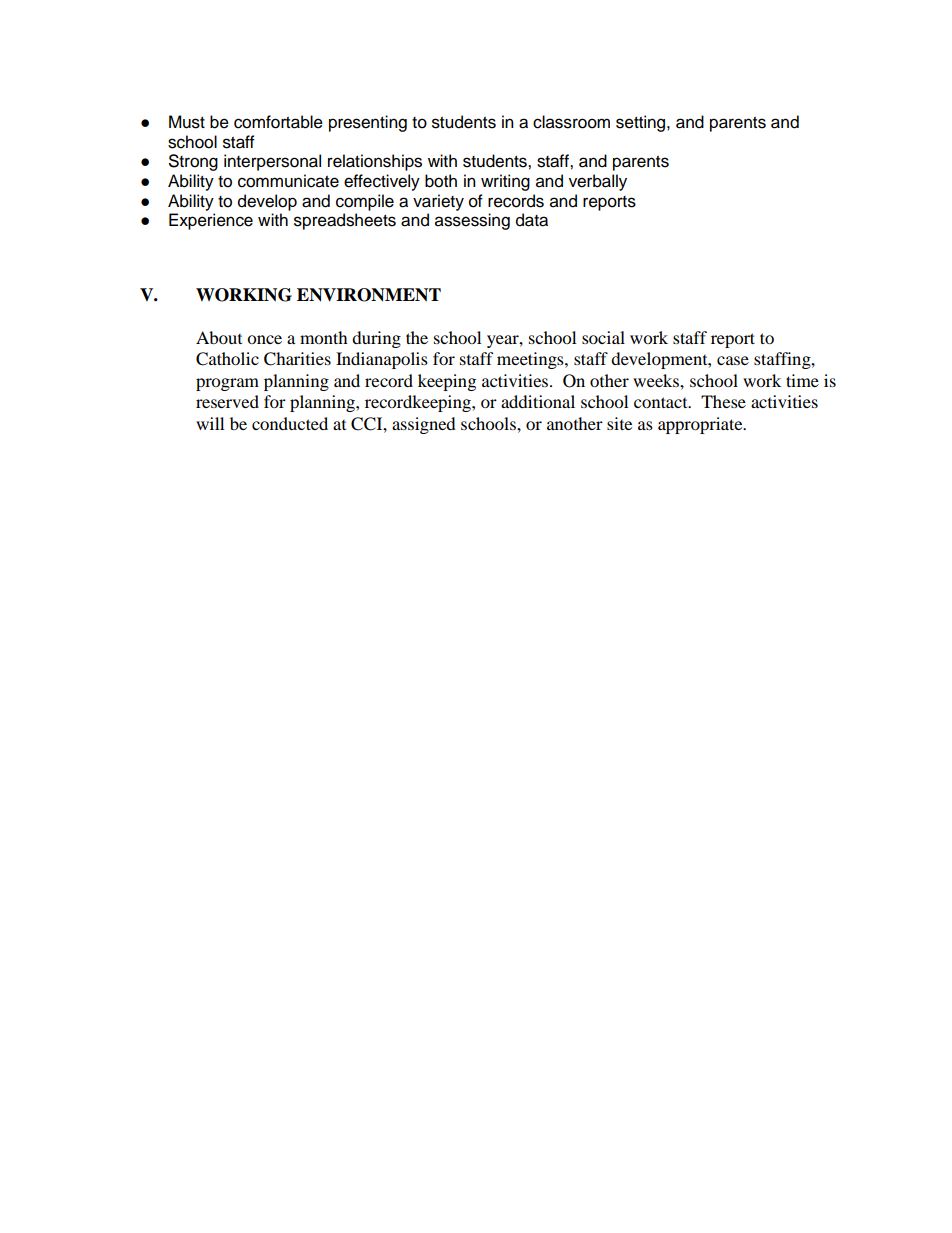 The width and height of the screenshot is (952, 1233). Describe the element at coordinates (603, 337) in the screenshot. I see `social` at that location.
